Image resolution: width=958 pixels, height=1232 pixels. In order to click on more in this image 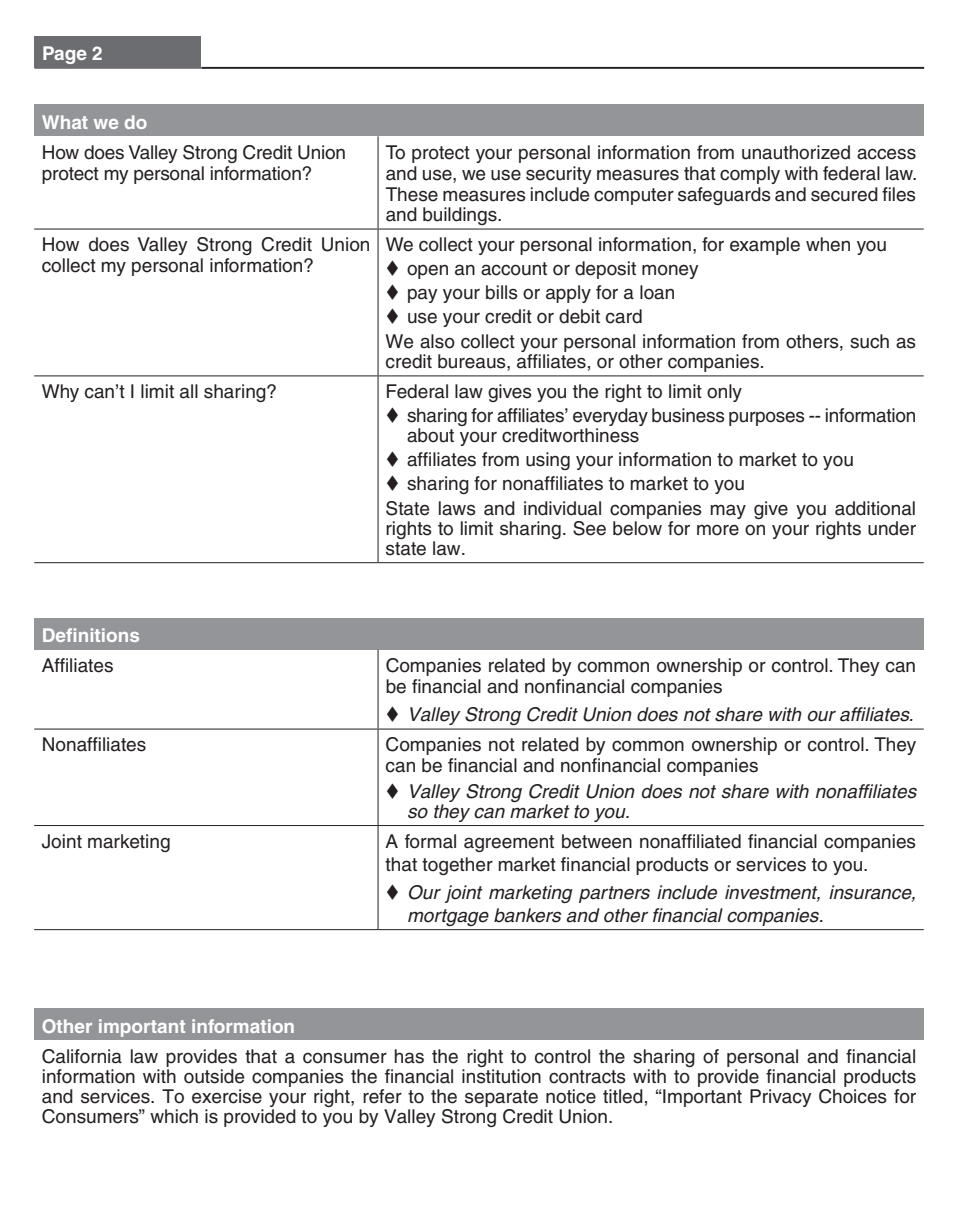, I will do `click(718, 530)`.
